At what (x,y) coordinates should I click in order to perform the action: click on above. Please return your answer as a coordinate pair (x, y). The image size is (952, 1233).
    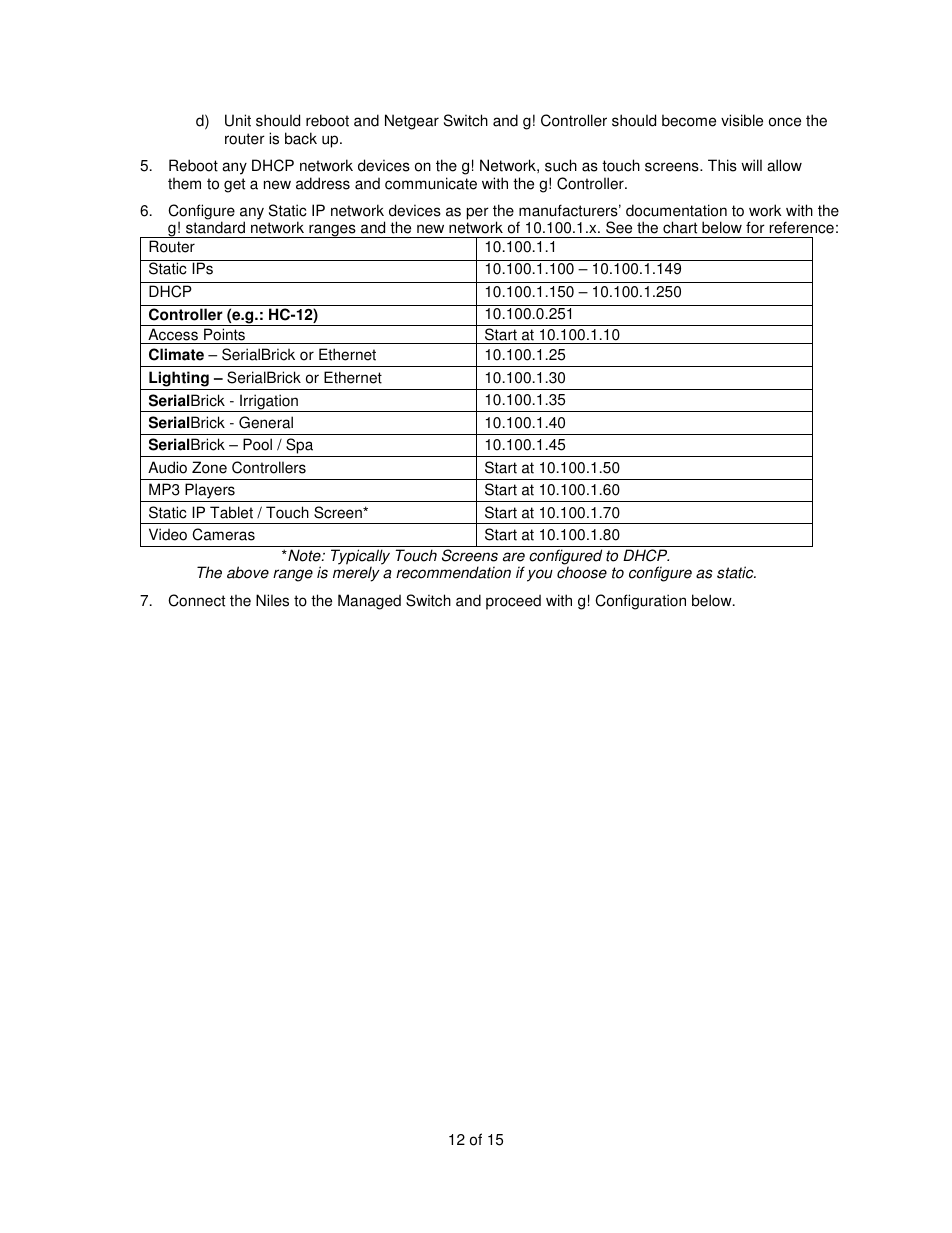
    Looking at the image, I should click on (248, 572).
